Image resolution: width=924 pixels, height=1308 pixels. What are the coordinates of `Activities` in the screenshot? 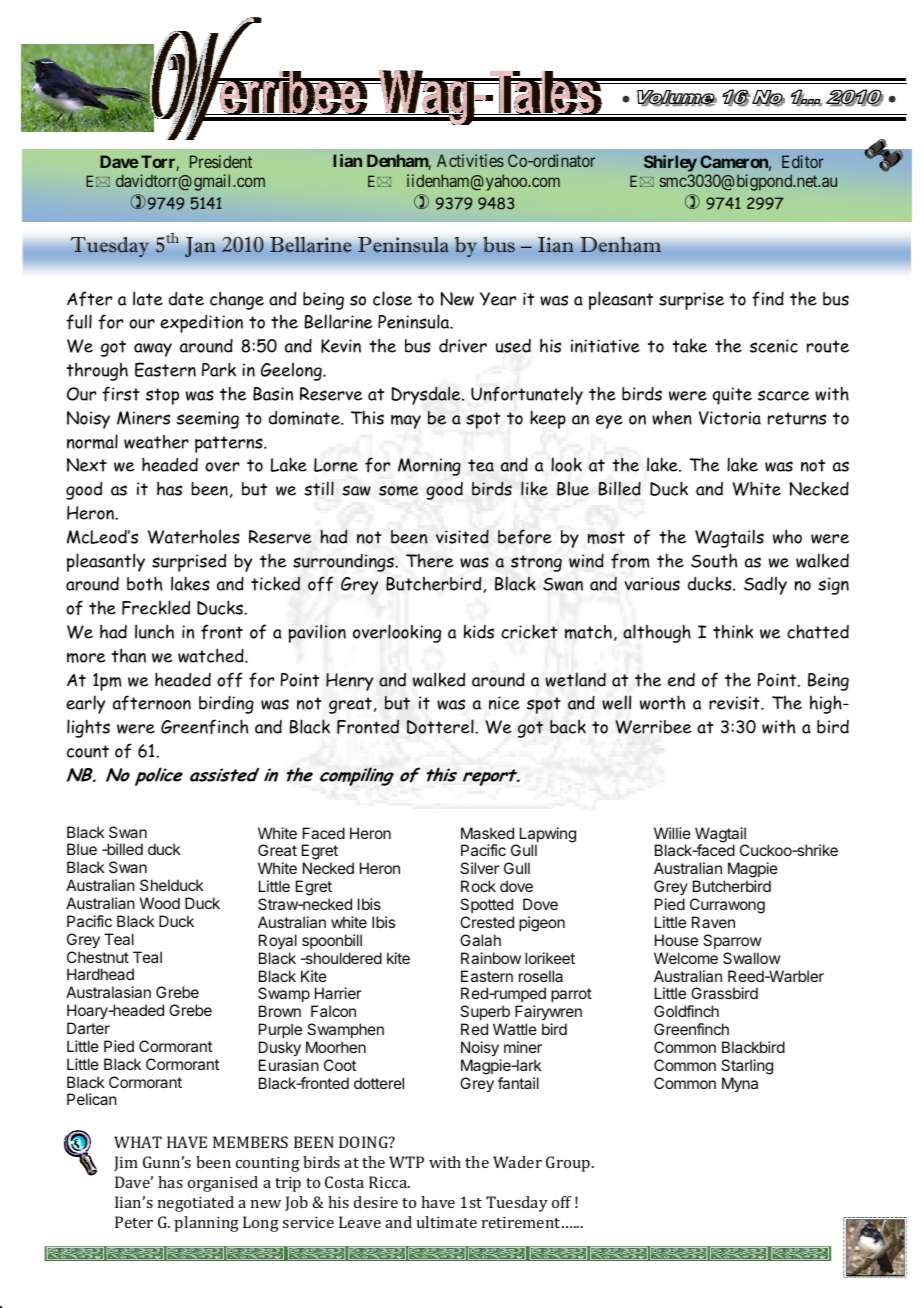 It's located at (470, 160).
